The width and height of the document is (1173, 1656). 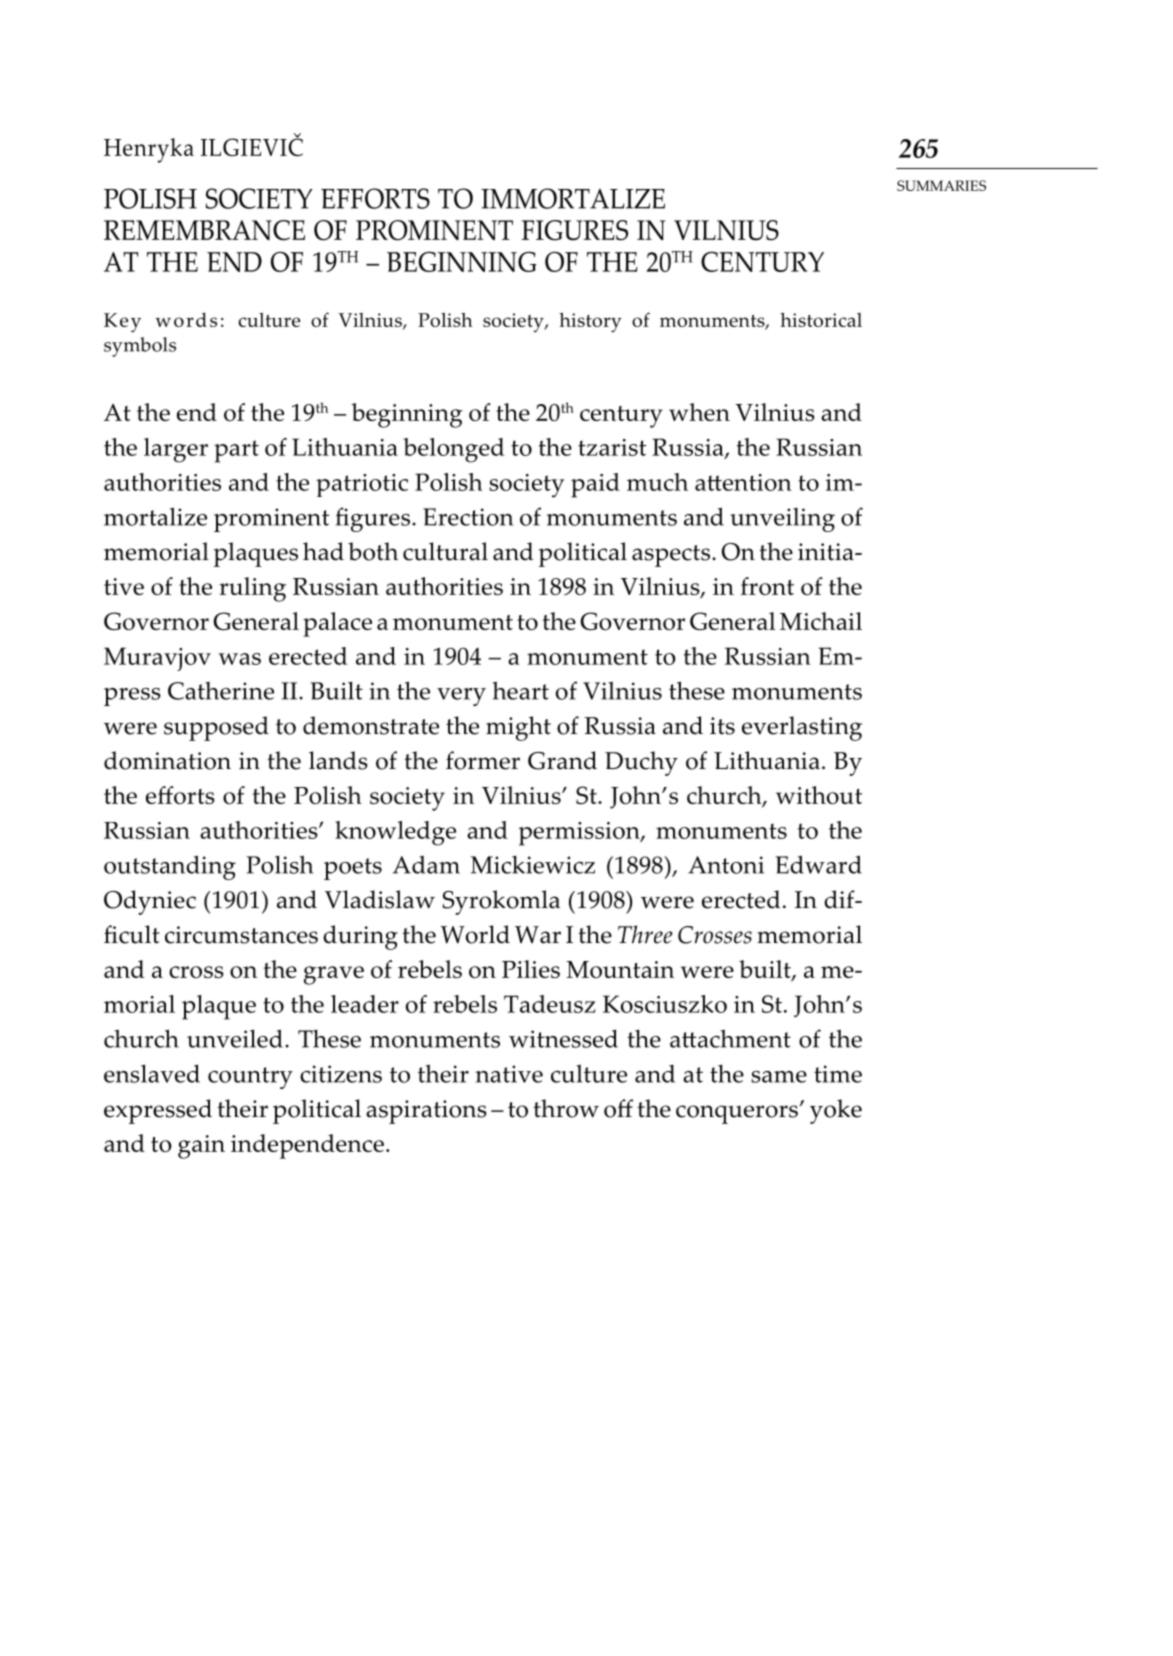 What do you see at coordinates (204, 230) in the document?
I see `REMEMBRANCE` at bounding box center [204, 230].
